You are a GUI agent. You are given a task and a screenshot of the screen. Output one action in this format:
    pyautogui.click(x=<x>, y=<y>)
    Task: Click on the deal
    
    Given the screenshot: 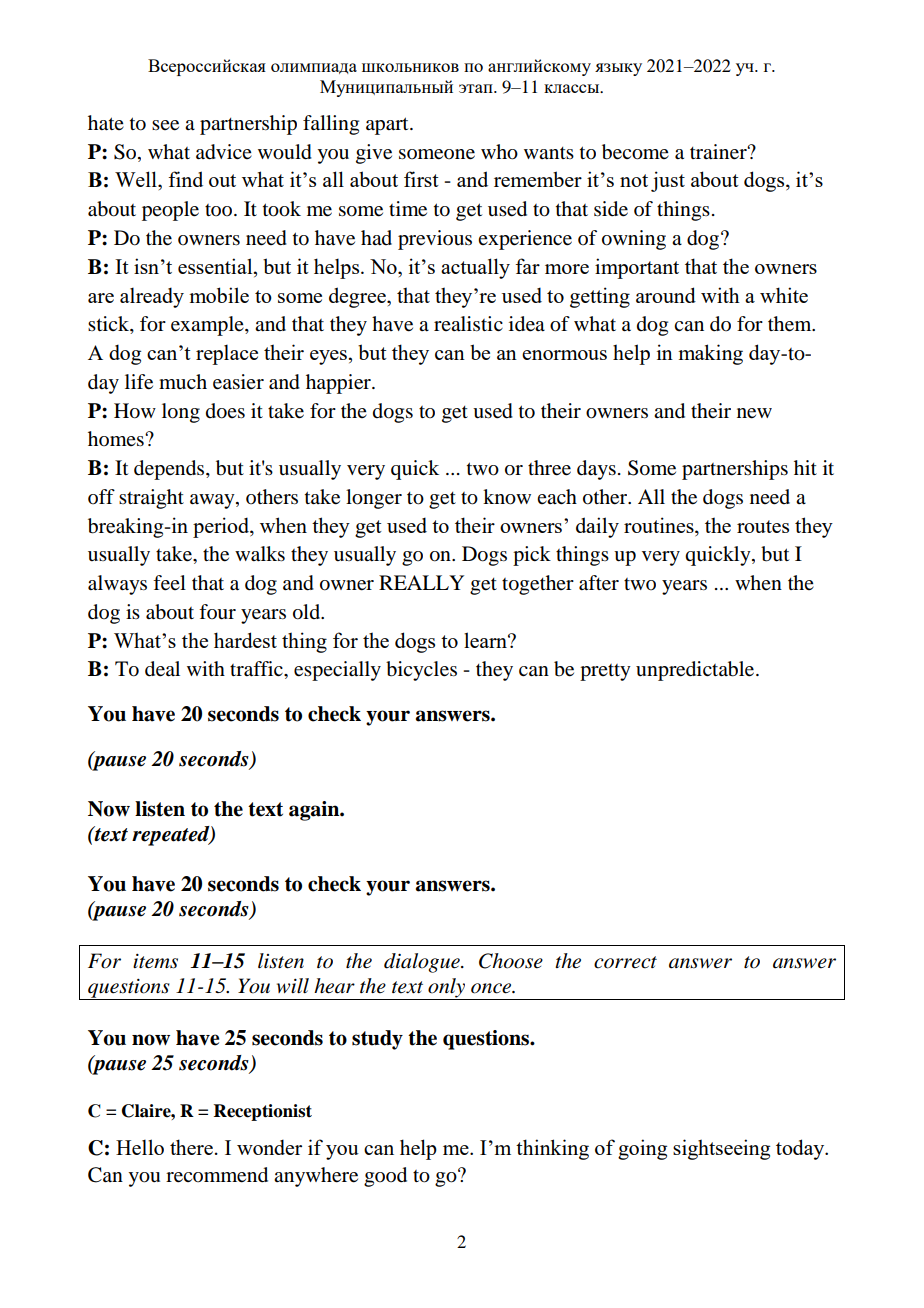 What is the action you would take?
    pyautogui.click(x=162, y=669)
